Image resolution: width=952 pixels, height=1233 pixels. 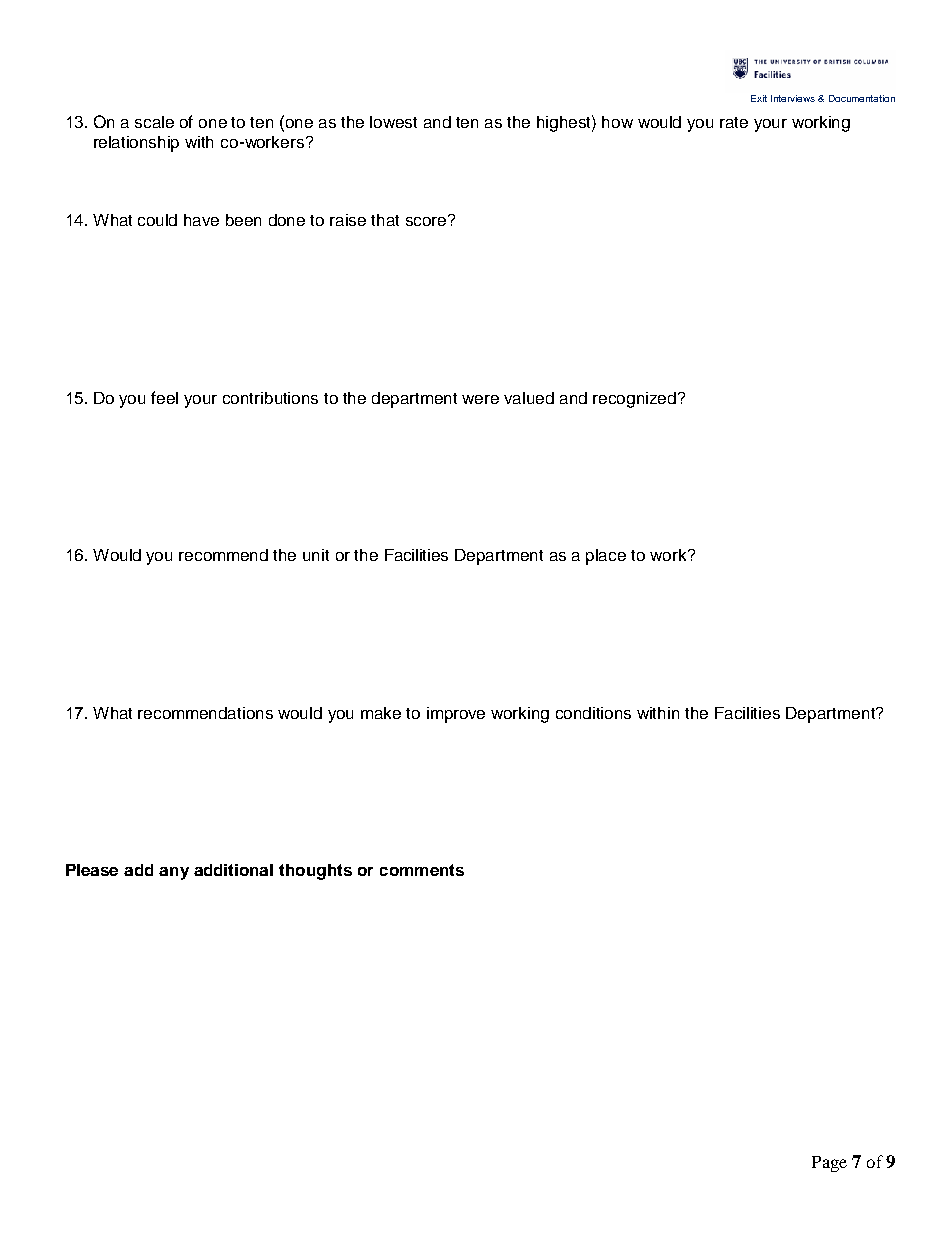 What do you see at coordinates (154, 122) in the page?
I see `scale` at bounding box center [154, 122].
